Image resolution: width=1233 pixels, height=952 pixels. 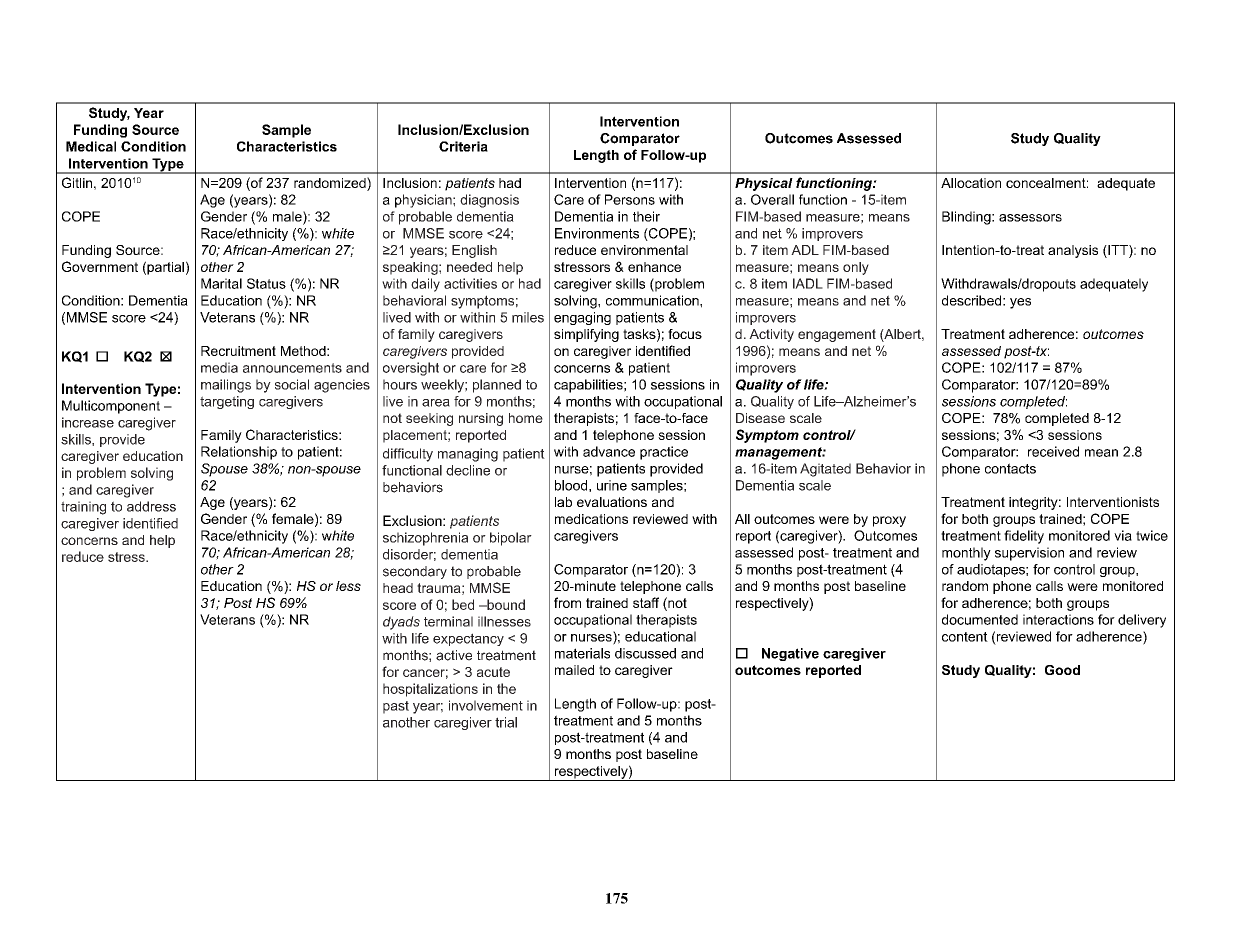 I want to click on Allocation, so click(x=971, y=183).
